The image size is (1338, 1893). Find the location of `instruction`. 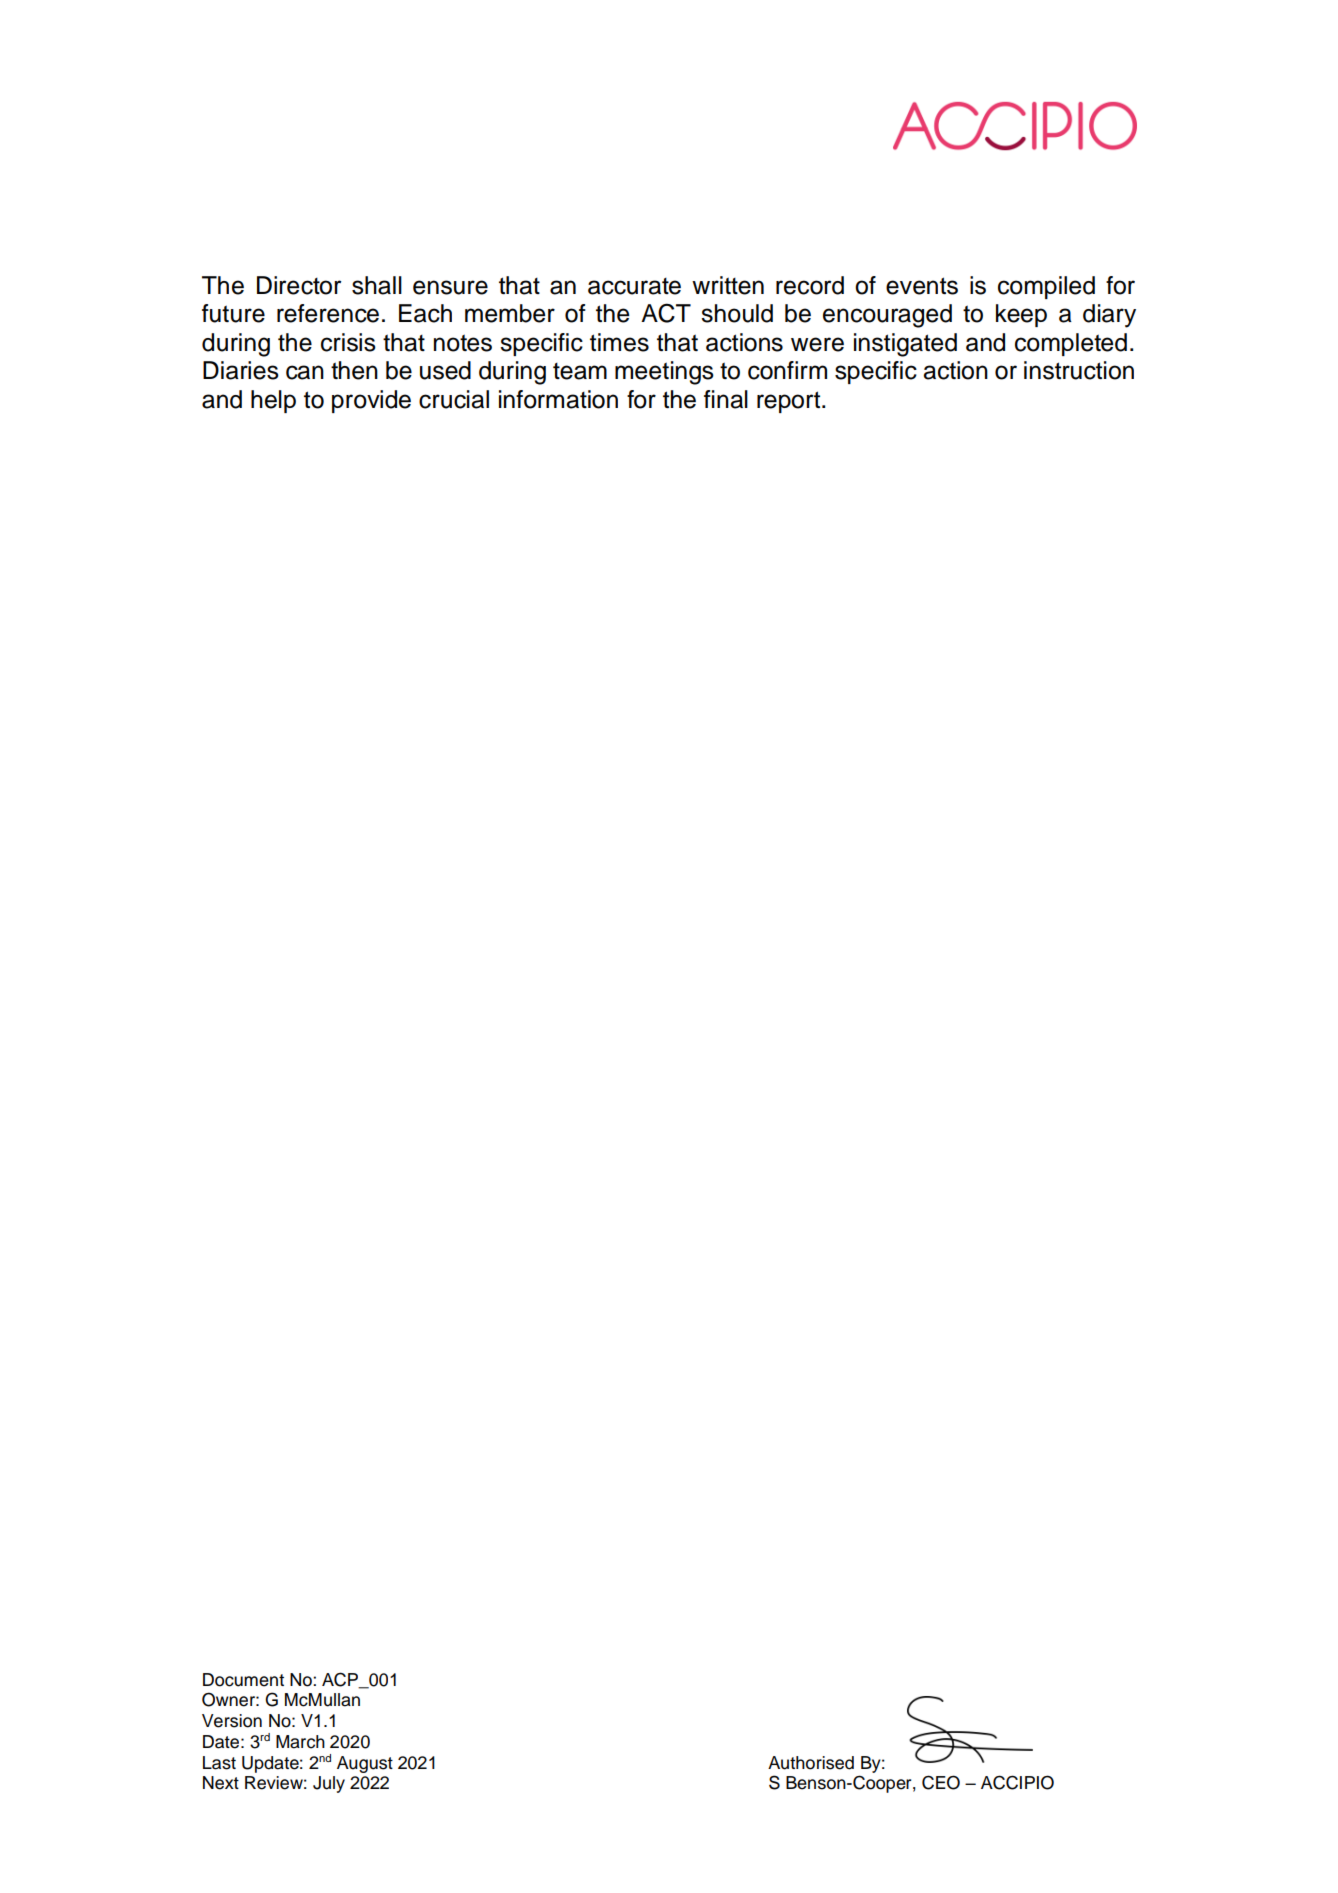

instruction is located at coordinates (1079, 370).
